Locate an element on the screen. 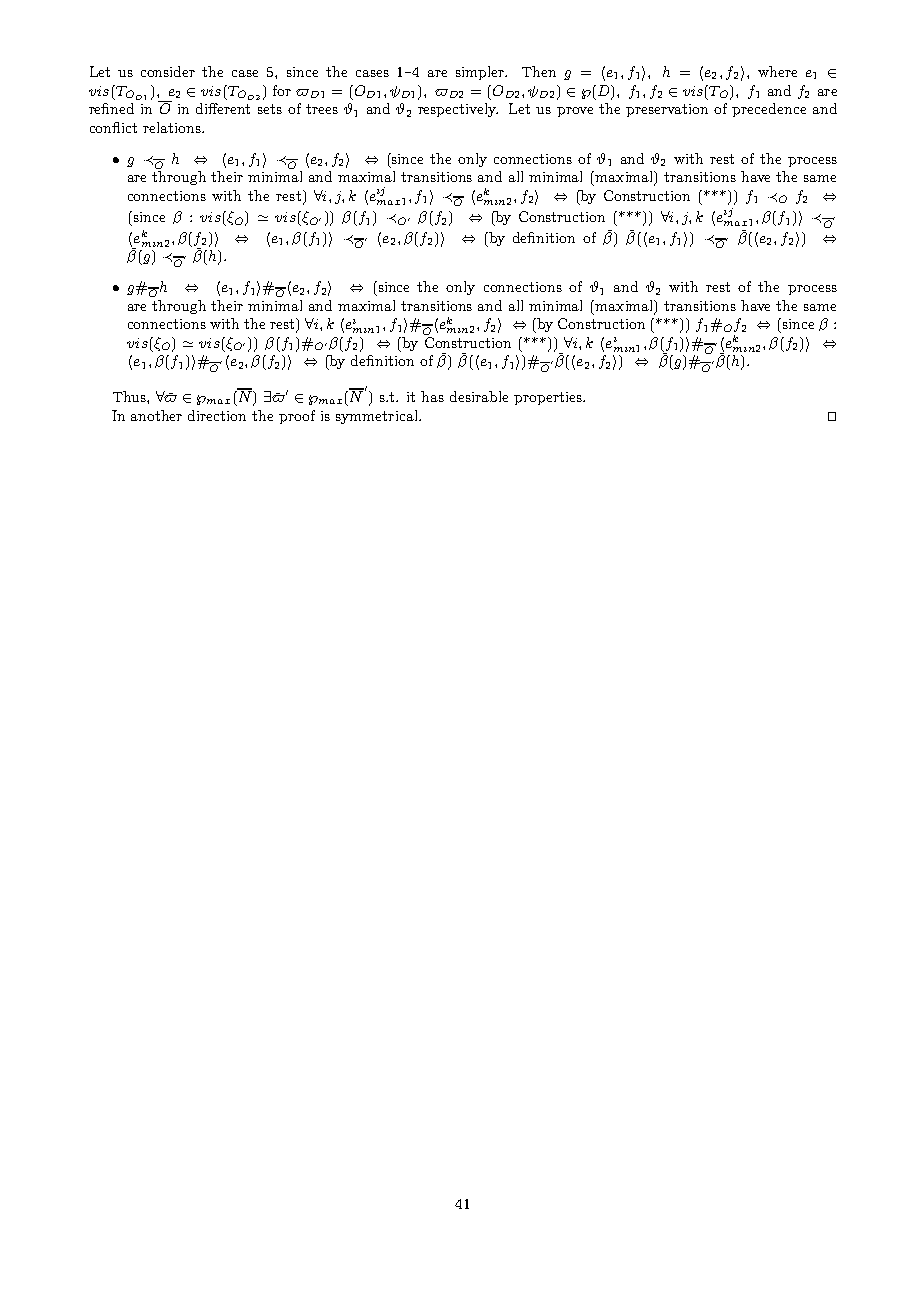 The width and height of the screenshot is (924, 1308). precedence is located at coordinates (769, 110).
